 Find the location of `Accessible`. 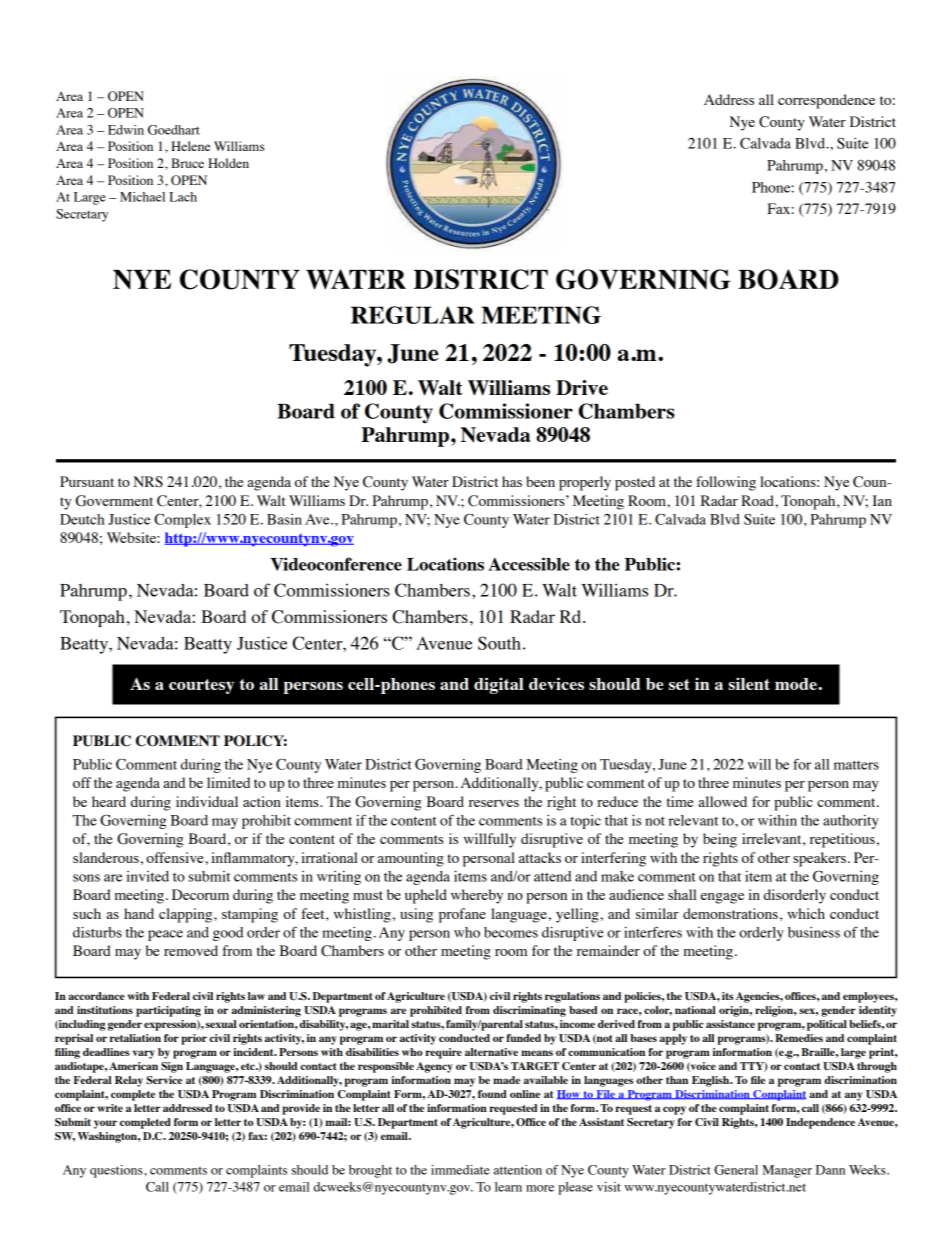

Accessible is located at coordinates (529, 564).
